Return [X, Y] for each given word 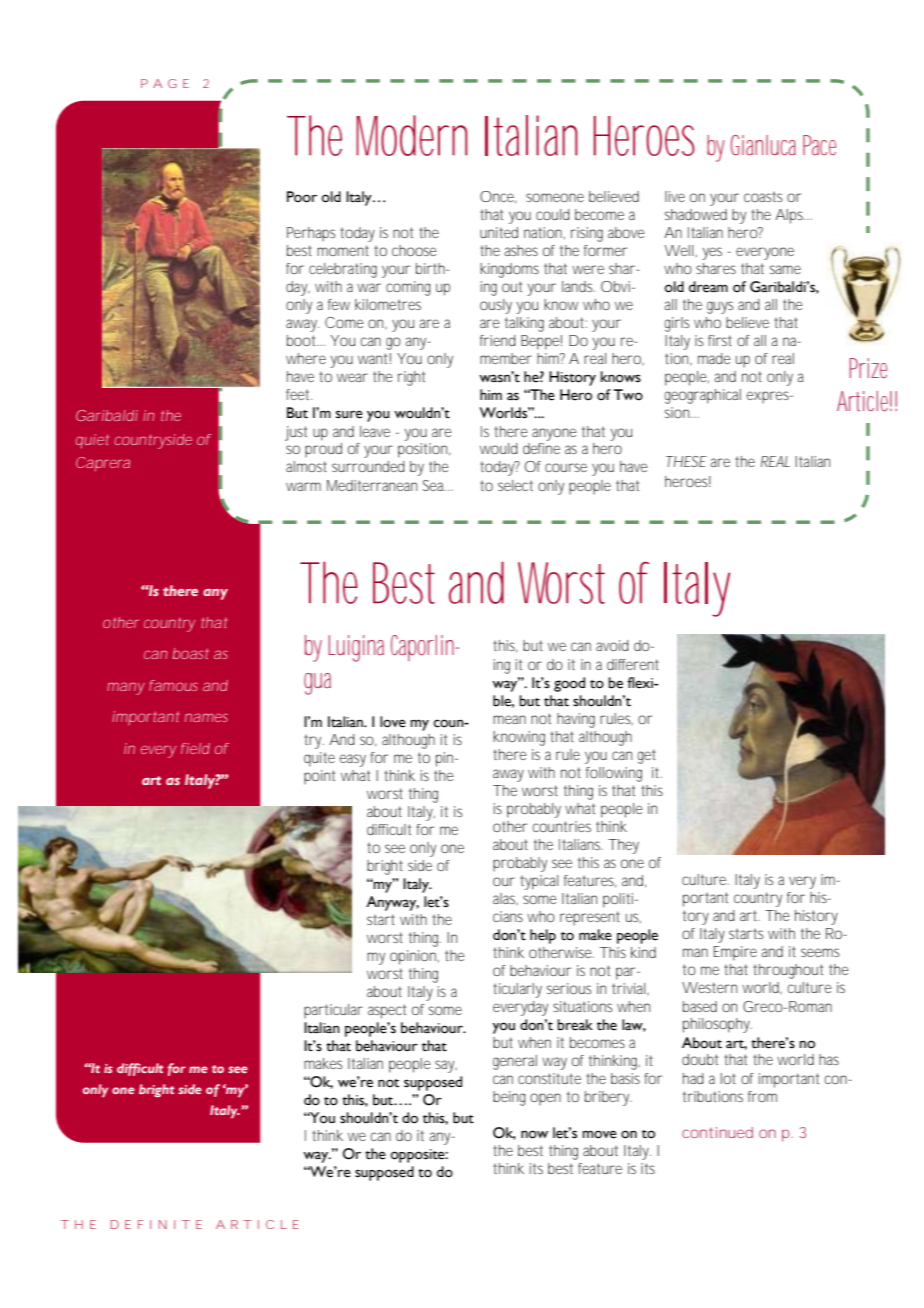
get [647, 756]
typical [539, 882]
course [566, 467]
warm [303, 486]
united [499, 232]
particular [333, 1011]
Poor [302, 197]
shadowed [696, 214]
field [195, 748]
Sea [434, 485]
